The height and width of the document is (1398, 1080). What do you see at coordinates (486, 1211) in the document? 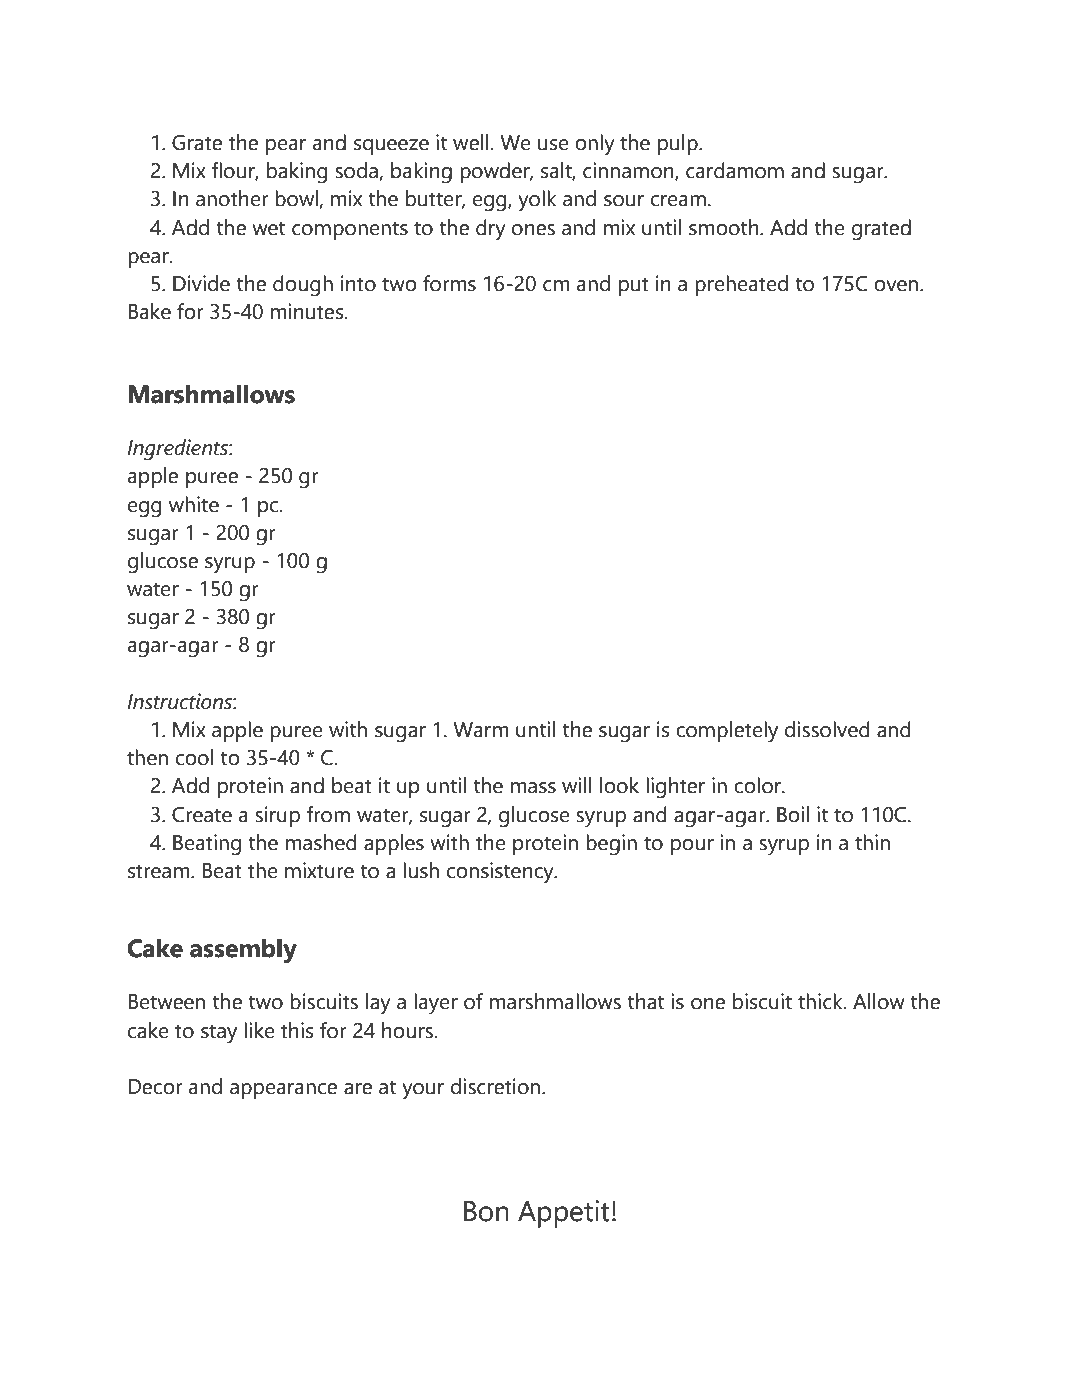
I see `Bon` at bounding box center [486, 1211].
